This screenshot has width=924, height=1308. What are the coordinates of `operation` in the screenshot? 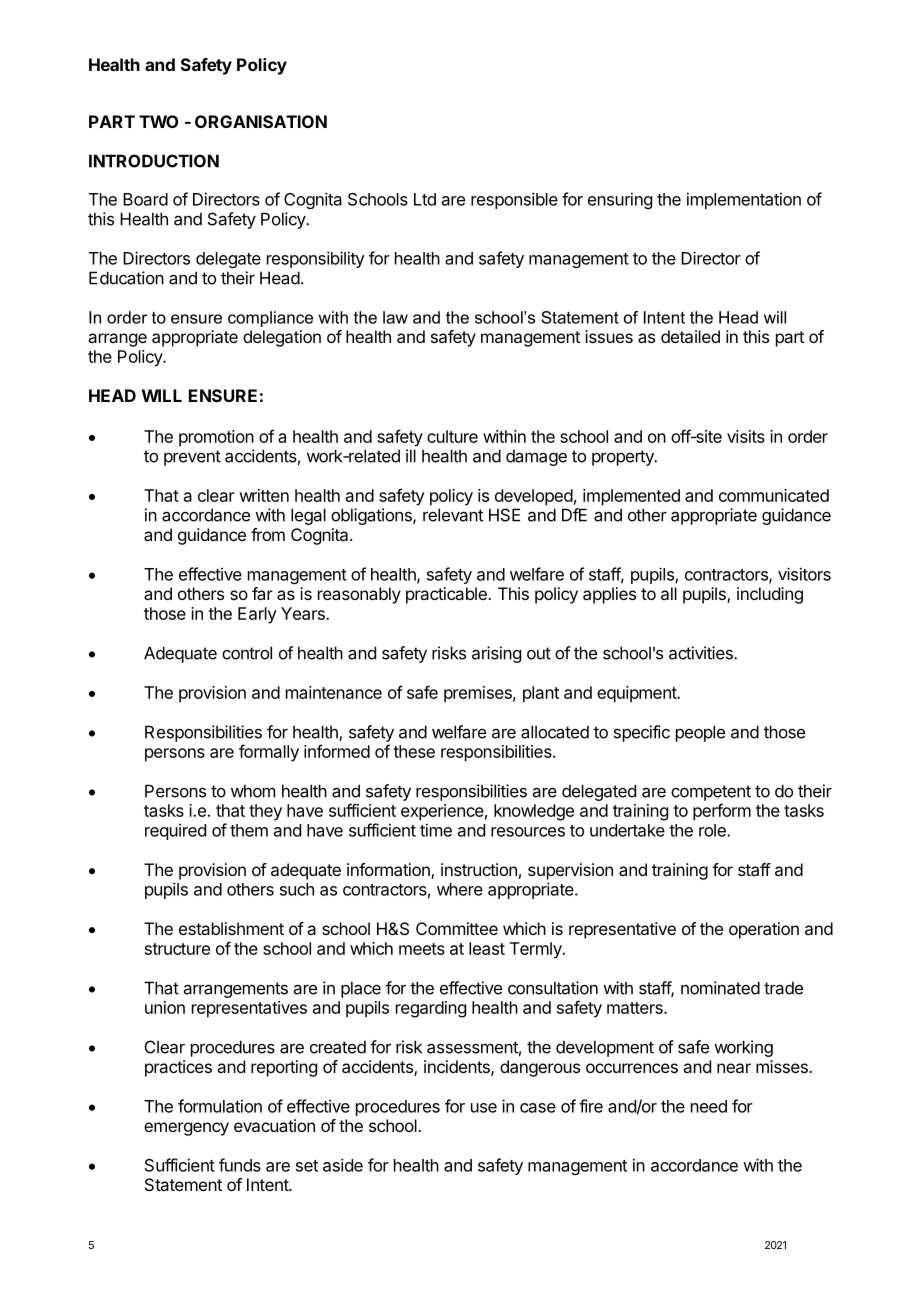 It's located at (764, 930).
